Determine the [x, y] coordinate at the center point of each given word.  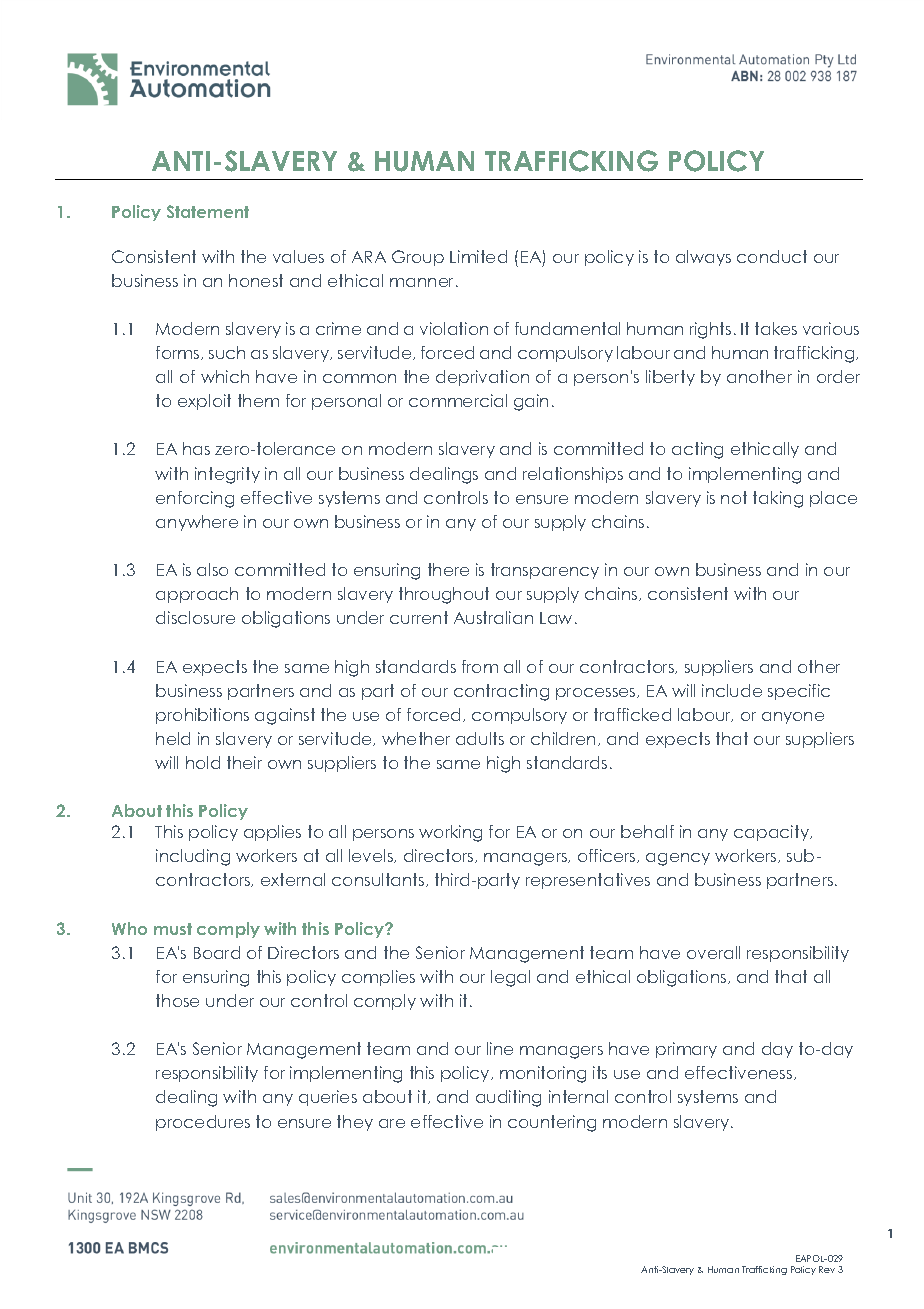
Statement [208, 211]
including [193, 857]
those [177, 1000]
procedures [203, 1123]
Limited [478, 256]
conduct [772, 256]
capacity [773, 833]
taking [778, 499]
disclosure [195, 617]
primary [686, 1050]
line [500, 1048]
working [450, 833]
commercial [458, 400]
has [196, 448]
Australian [493, 617]
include [732, 690]
